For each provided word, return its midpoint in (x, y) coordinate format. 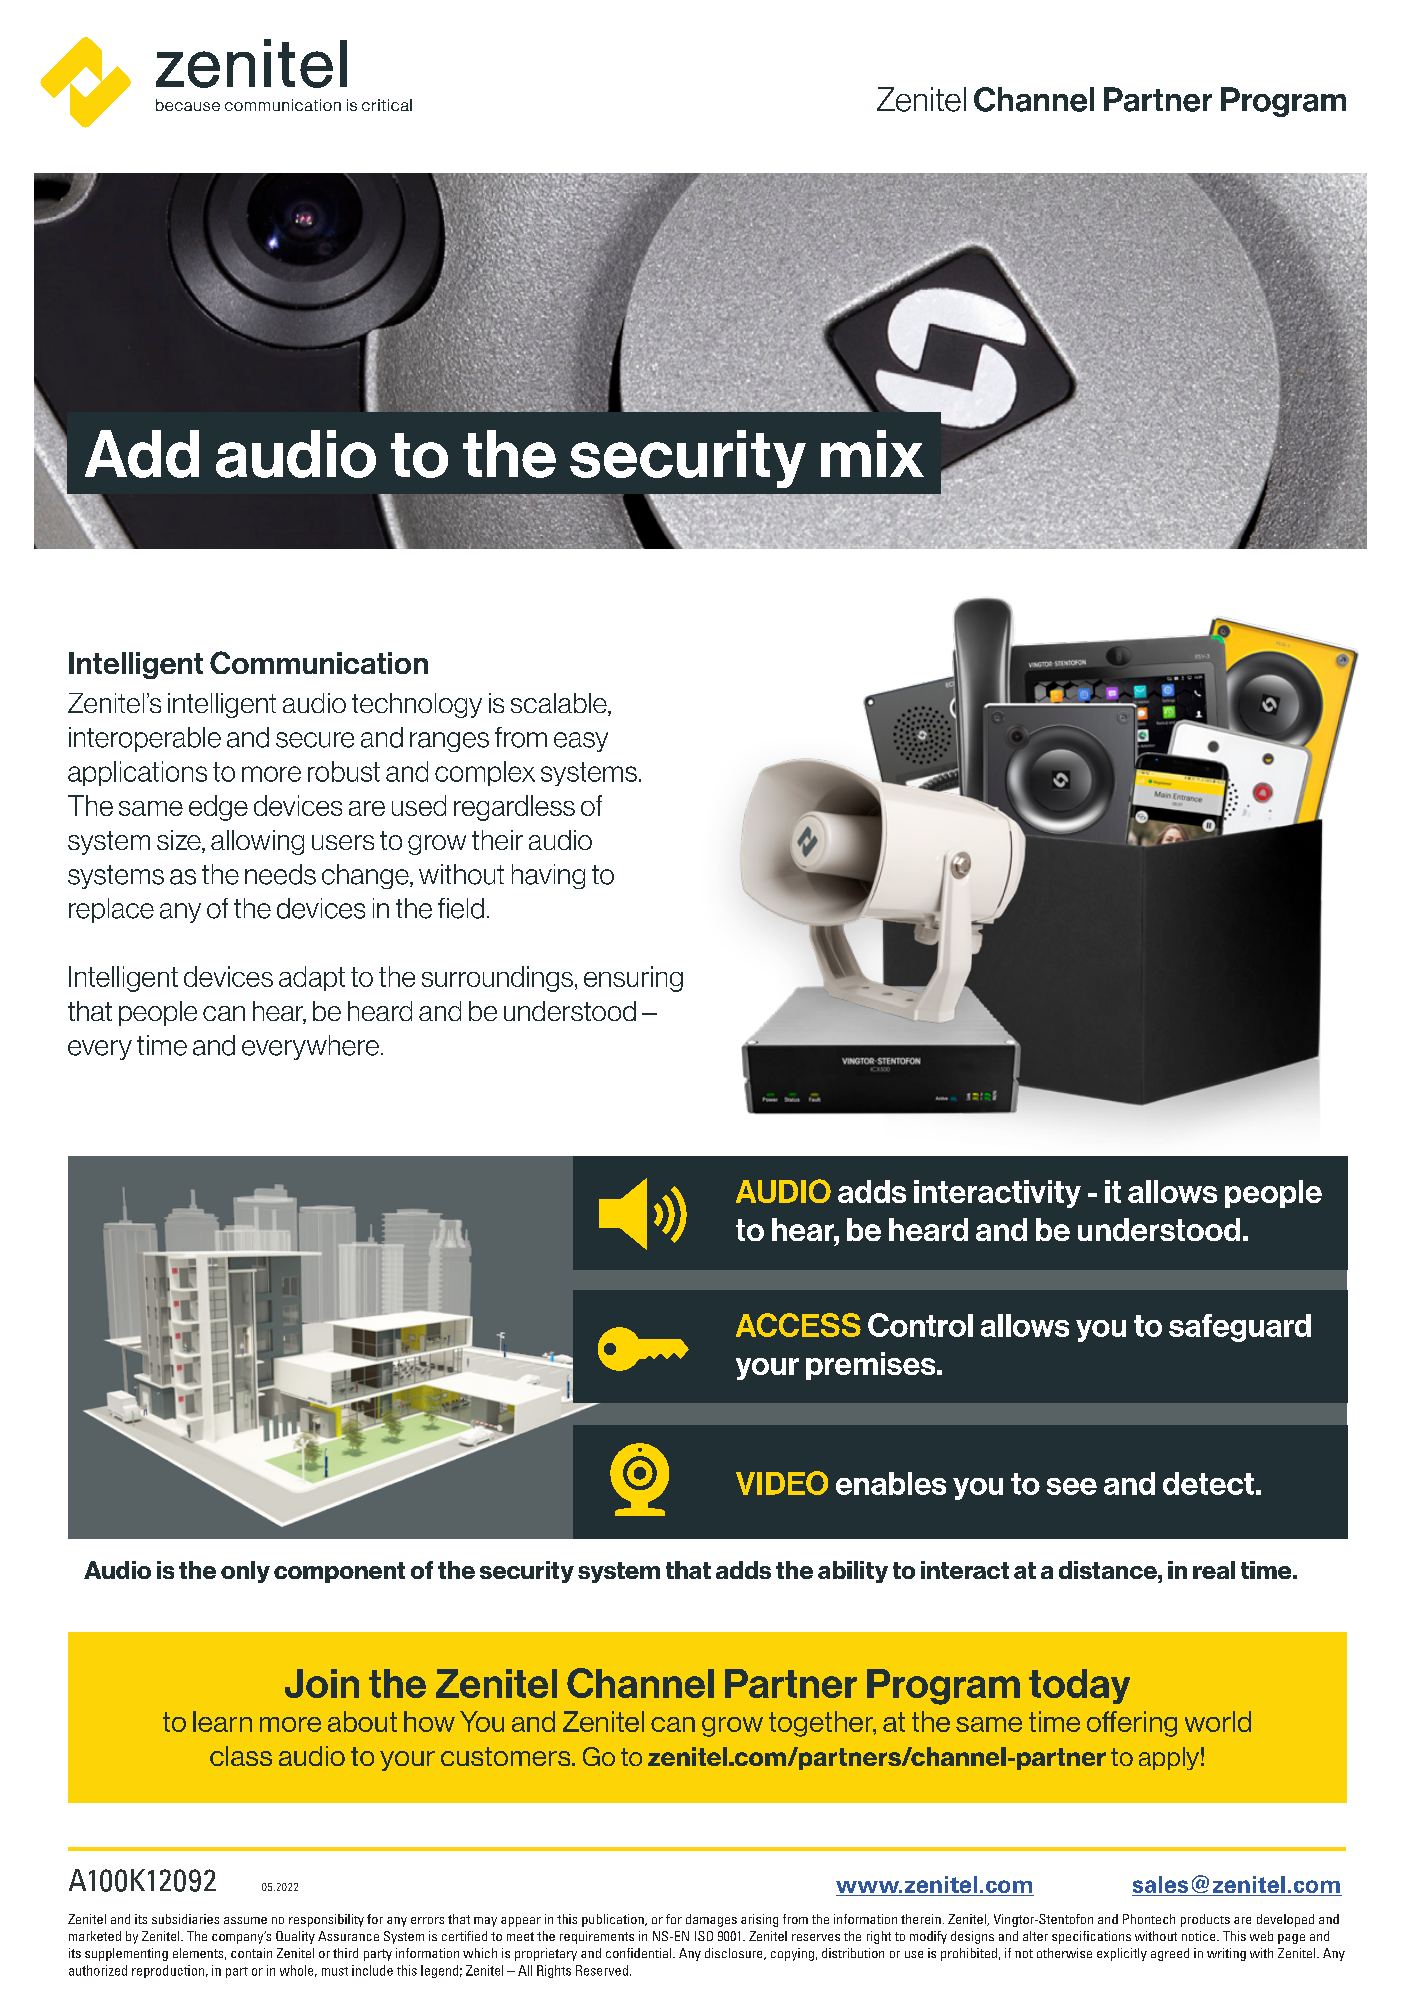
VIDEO (782, 1483)
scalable (560, 704)
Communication (319, 662)
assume (245, 1920)
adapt (312, 978)
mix (872, 453)
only (245, 1572)
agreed (1170, 1954)
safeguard (1240, 1328)
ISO (704, 1936)
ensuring (633, 979)
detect (1208, 1483)
